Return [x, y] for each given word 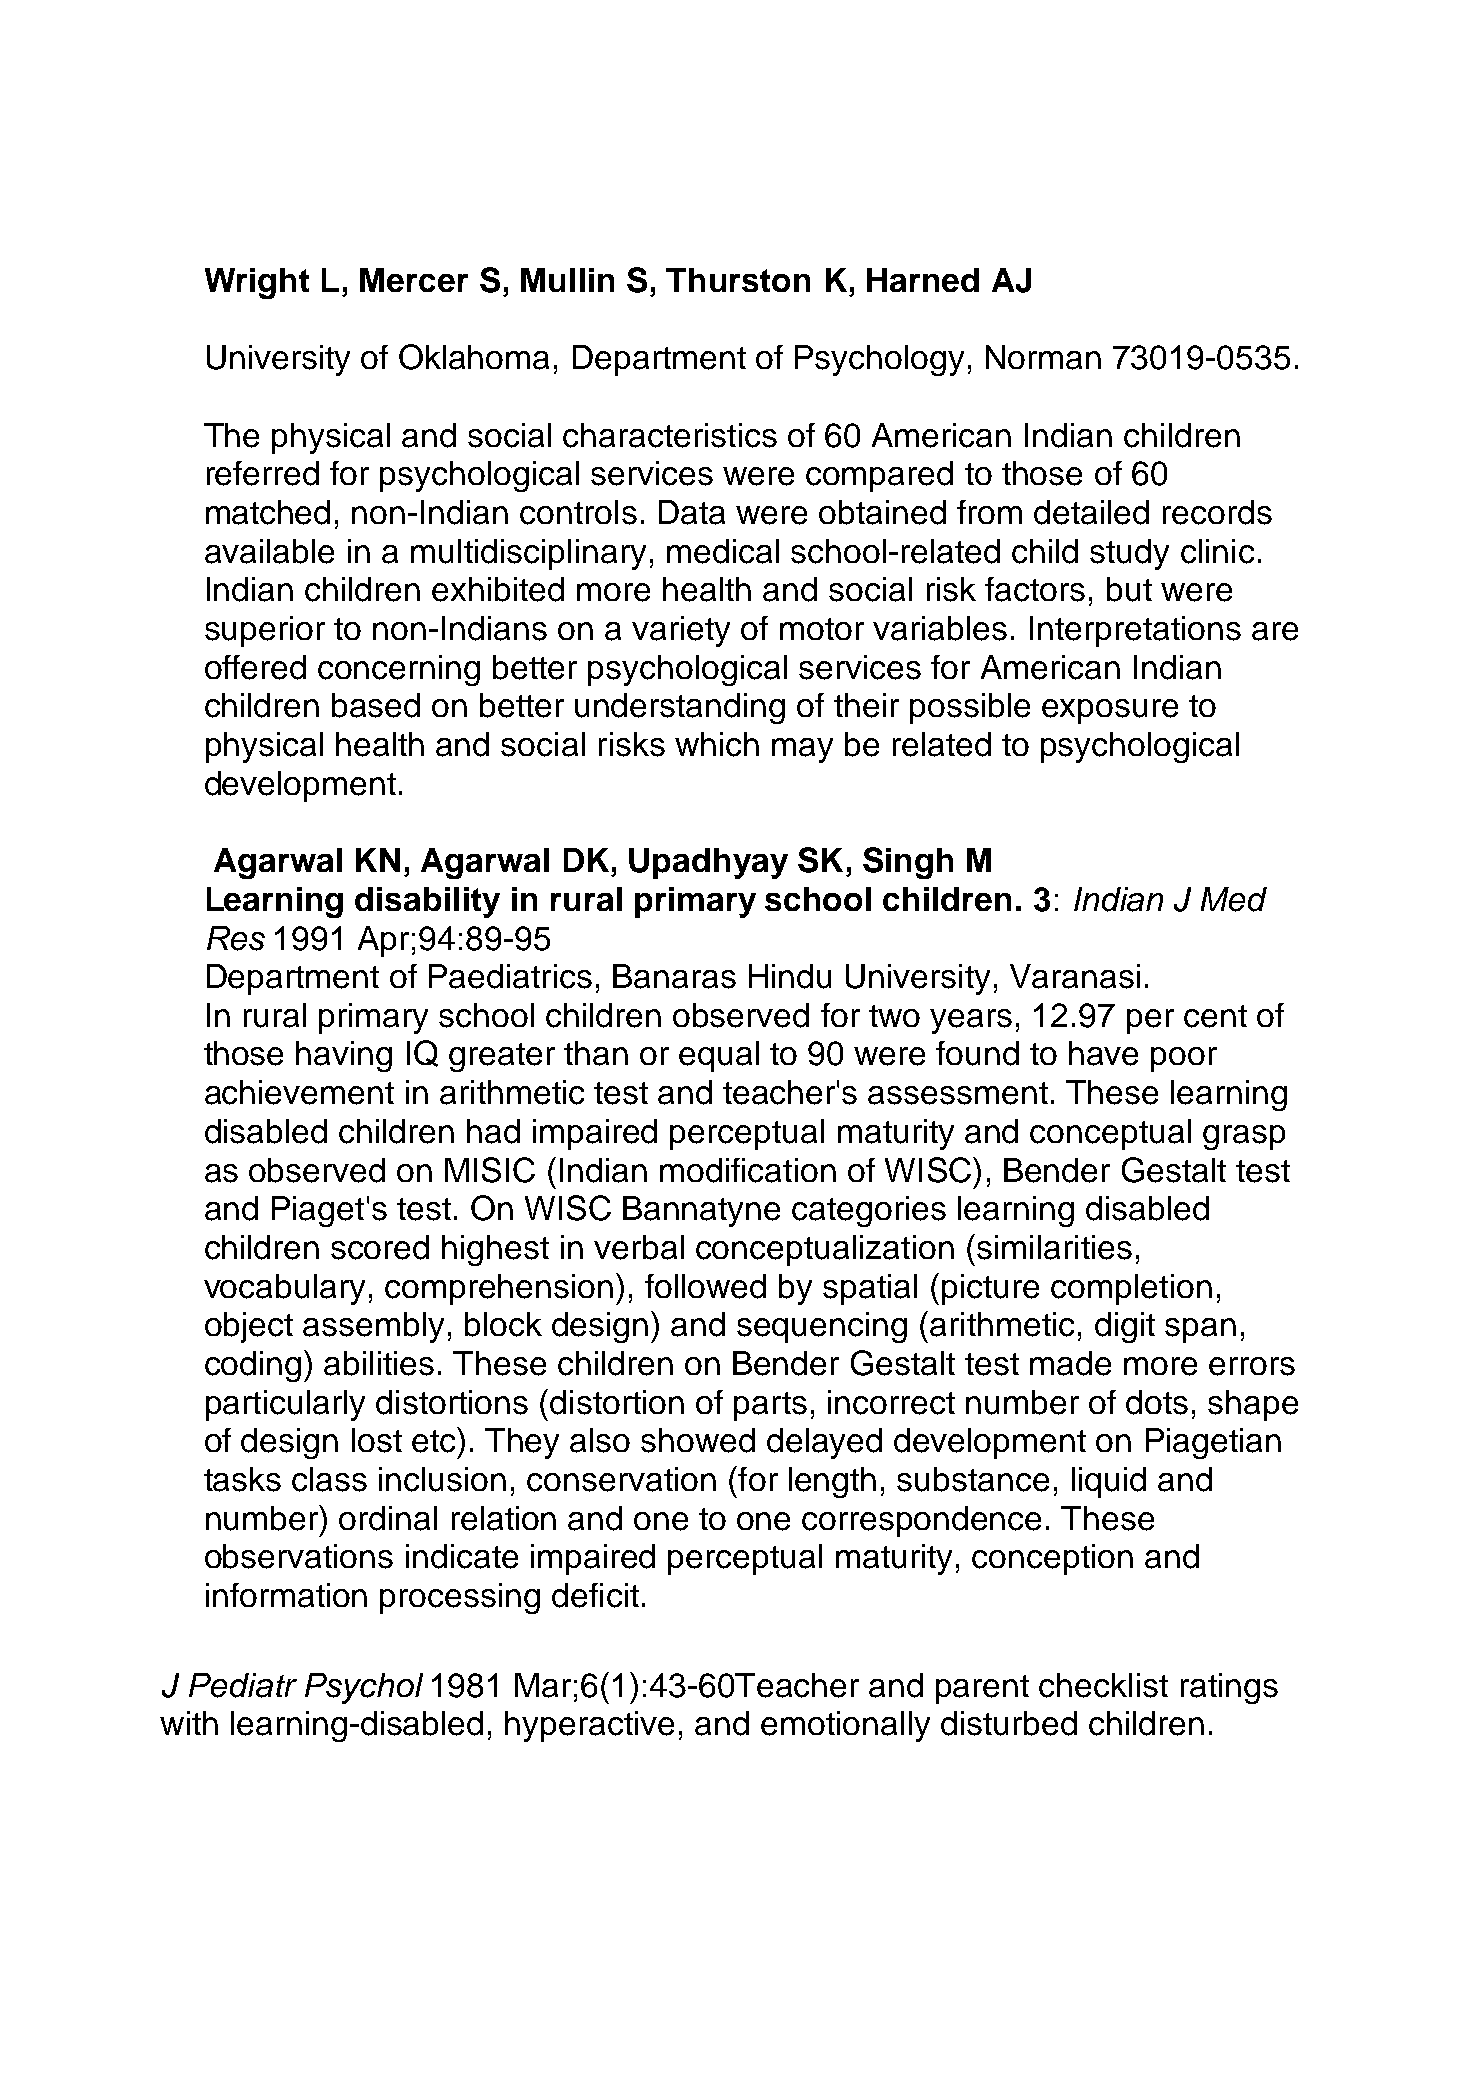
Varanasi [1075, 976]
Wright [257, 283]
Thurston [738, 280]
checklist [1103, 1685]
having [344, 1056]
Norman [1043, 357]
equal [719, 1056]
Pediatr [243, 1685]
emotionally [845, 1726]
